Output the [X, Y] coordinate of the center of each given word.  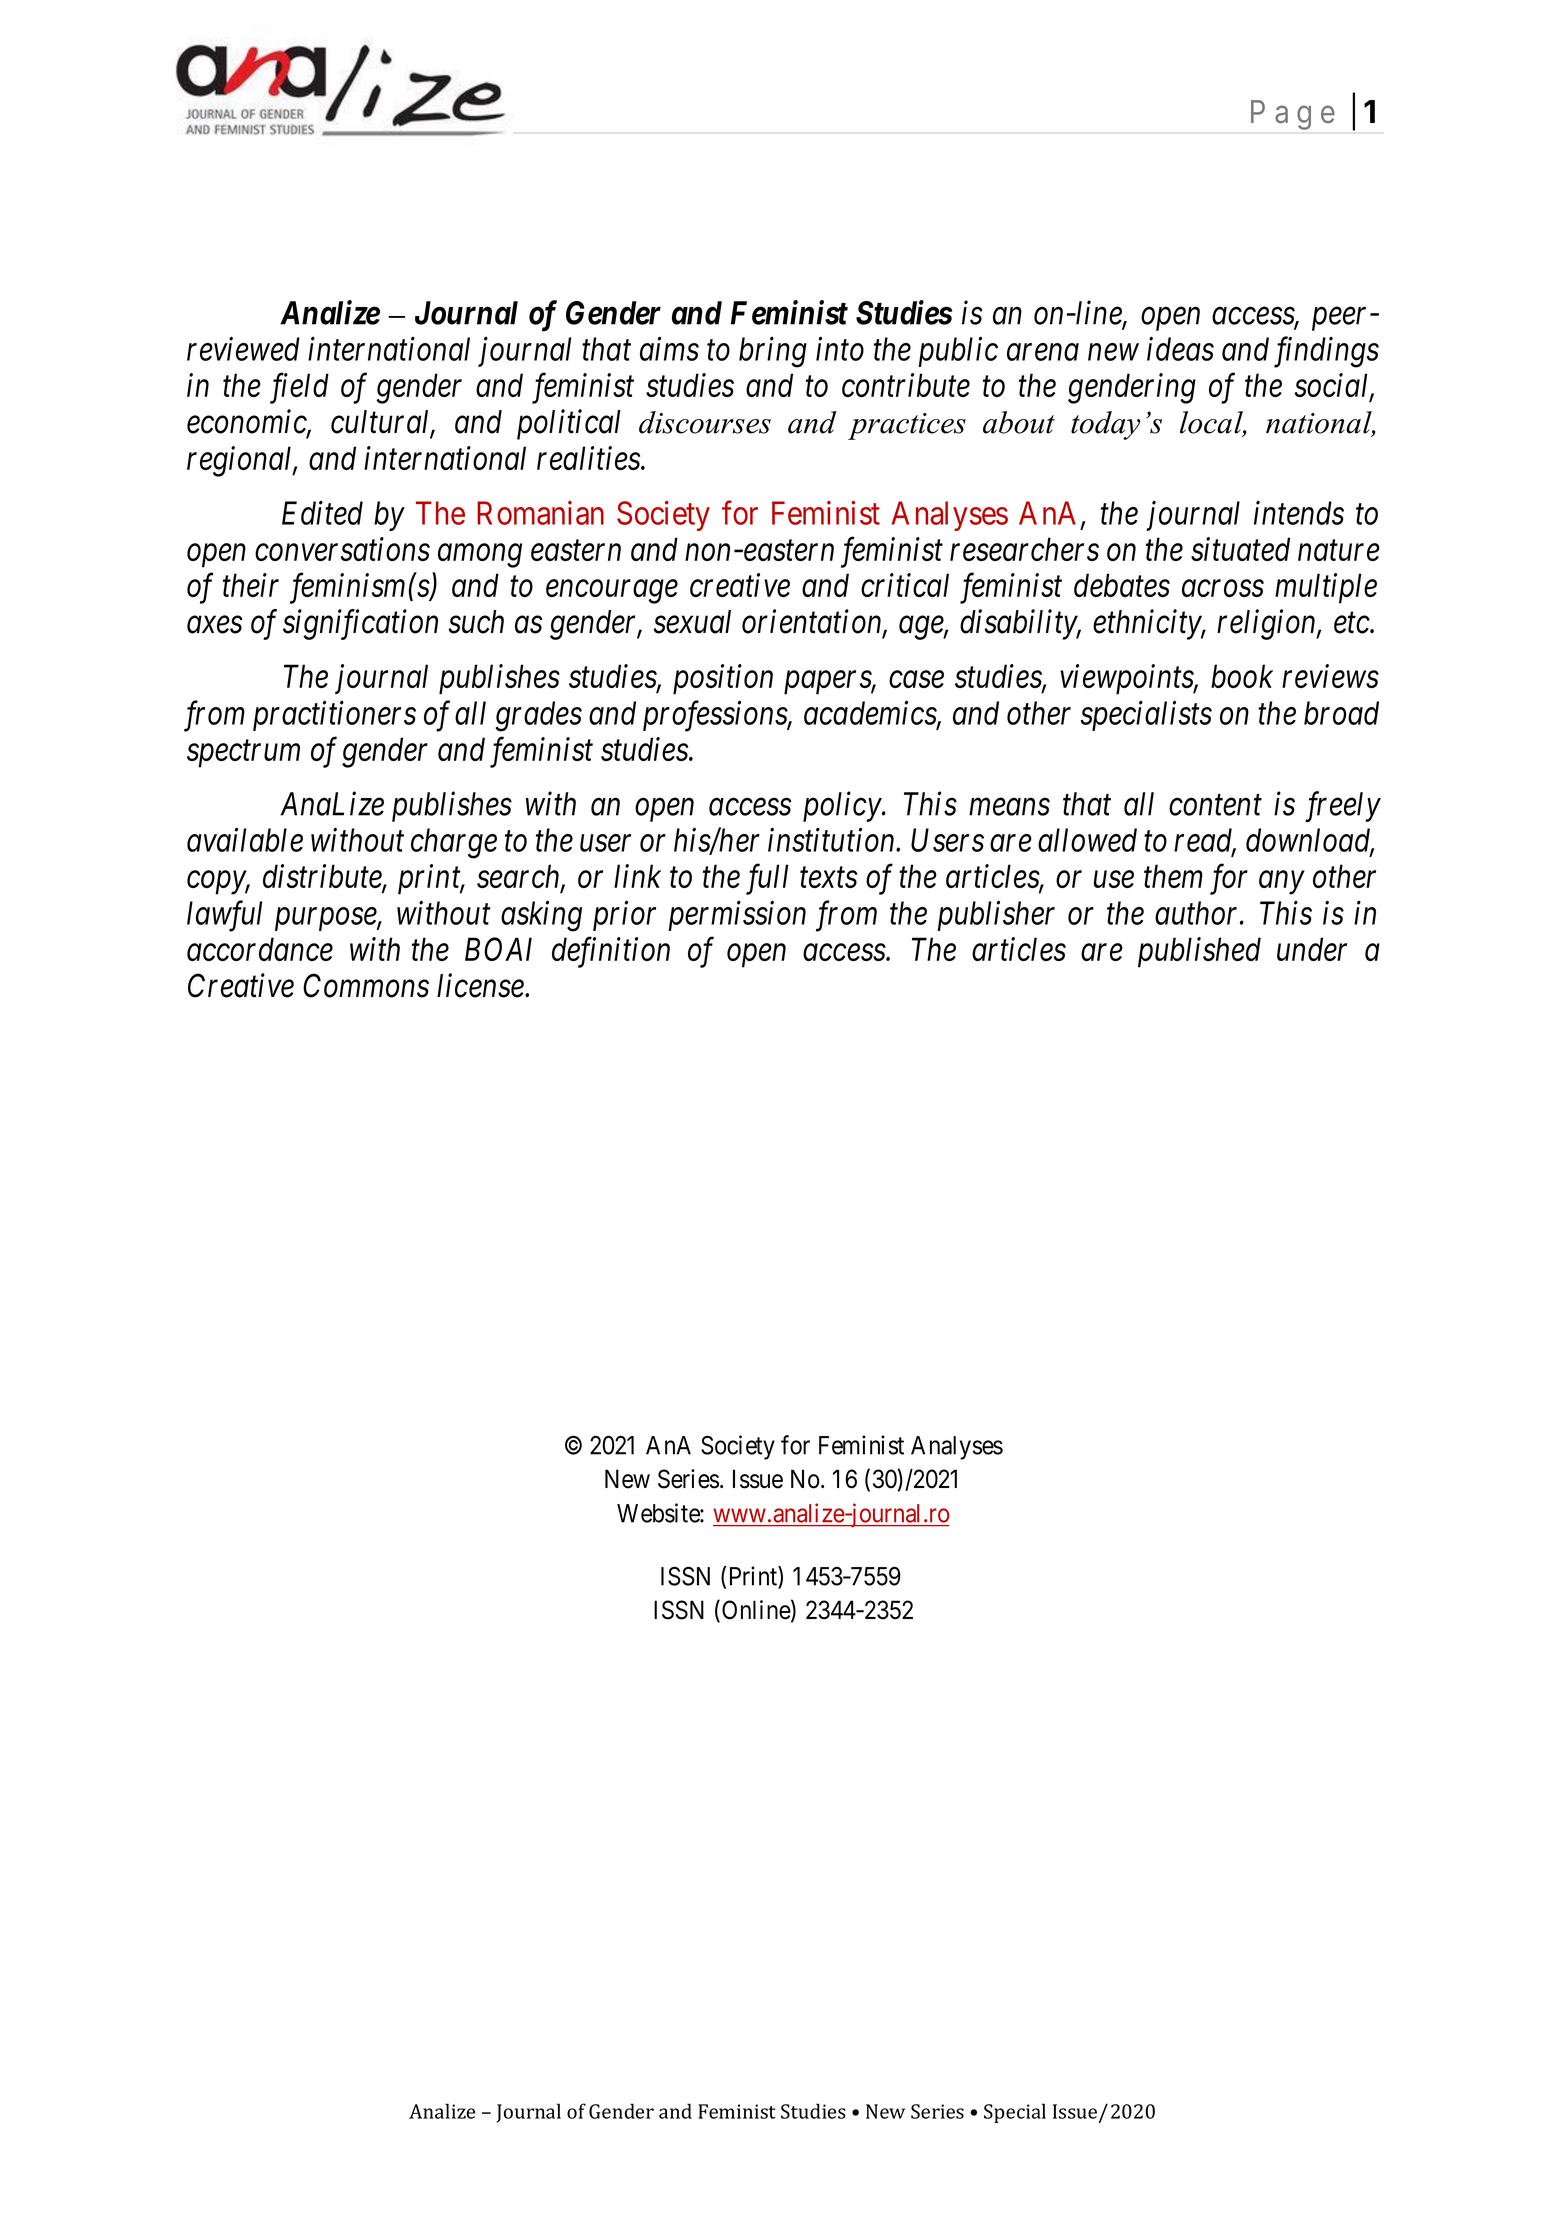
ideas [1180, 349]
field [299, 388]
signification [360, 624]
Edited [322, 513]
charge [454, 843]
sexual [692, 622]
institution [832, 840]
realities [589, 458]
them [1173, 876]
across [1223, 589]
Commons [366, 986]
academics [871, 714]
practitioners [334, 716]
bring [773, 352]
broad [1341, 713]
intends [1299, 512]
